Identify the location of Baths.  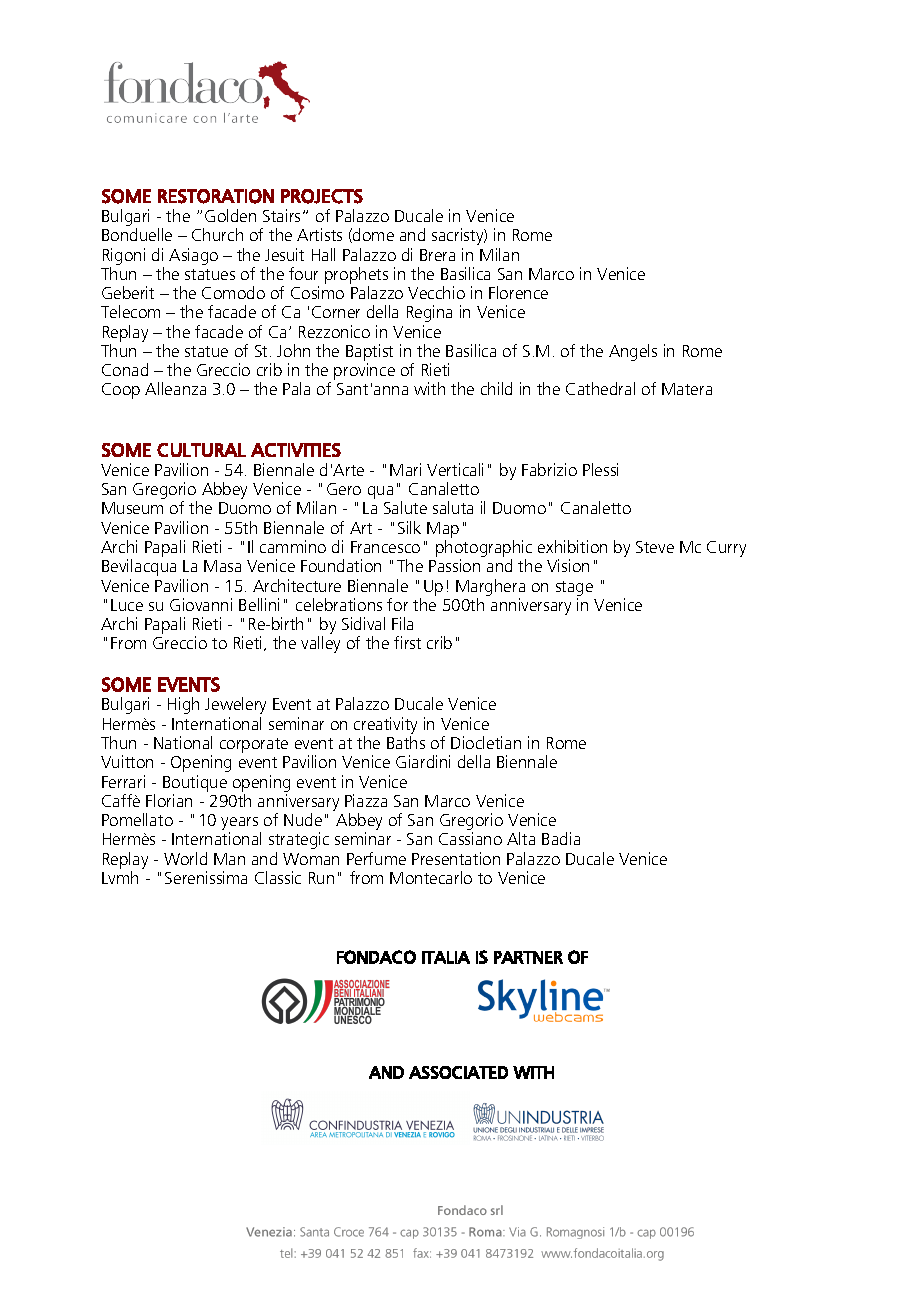
(406, 742).
